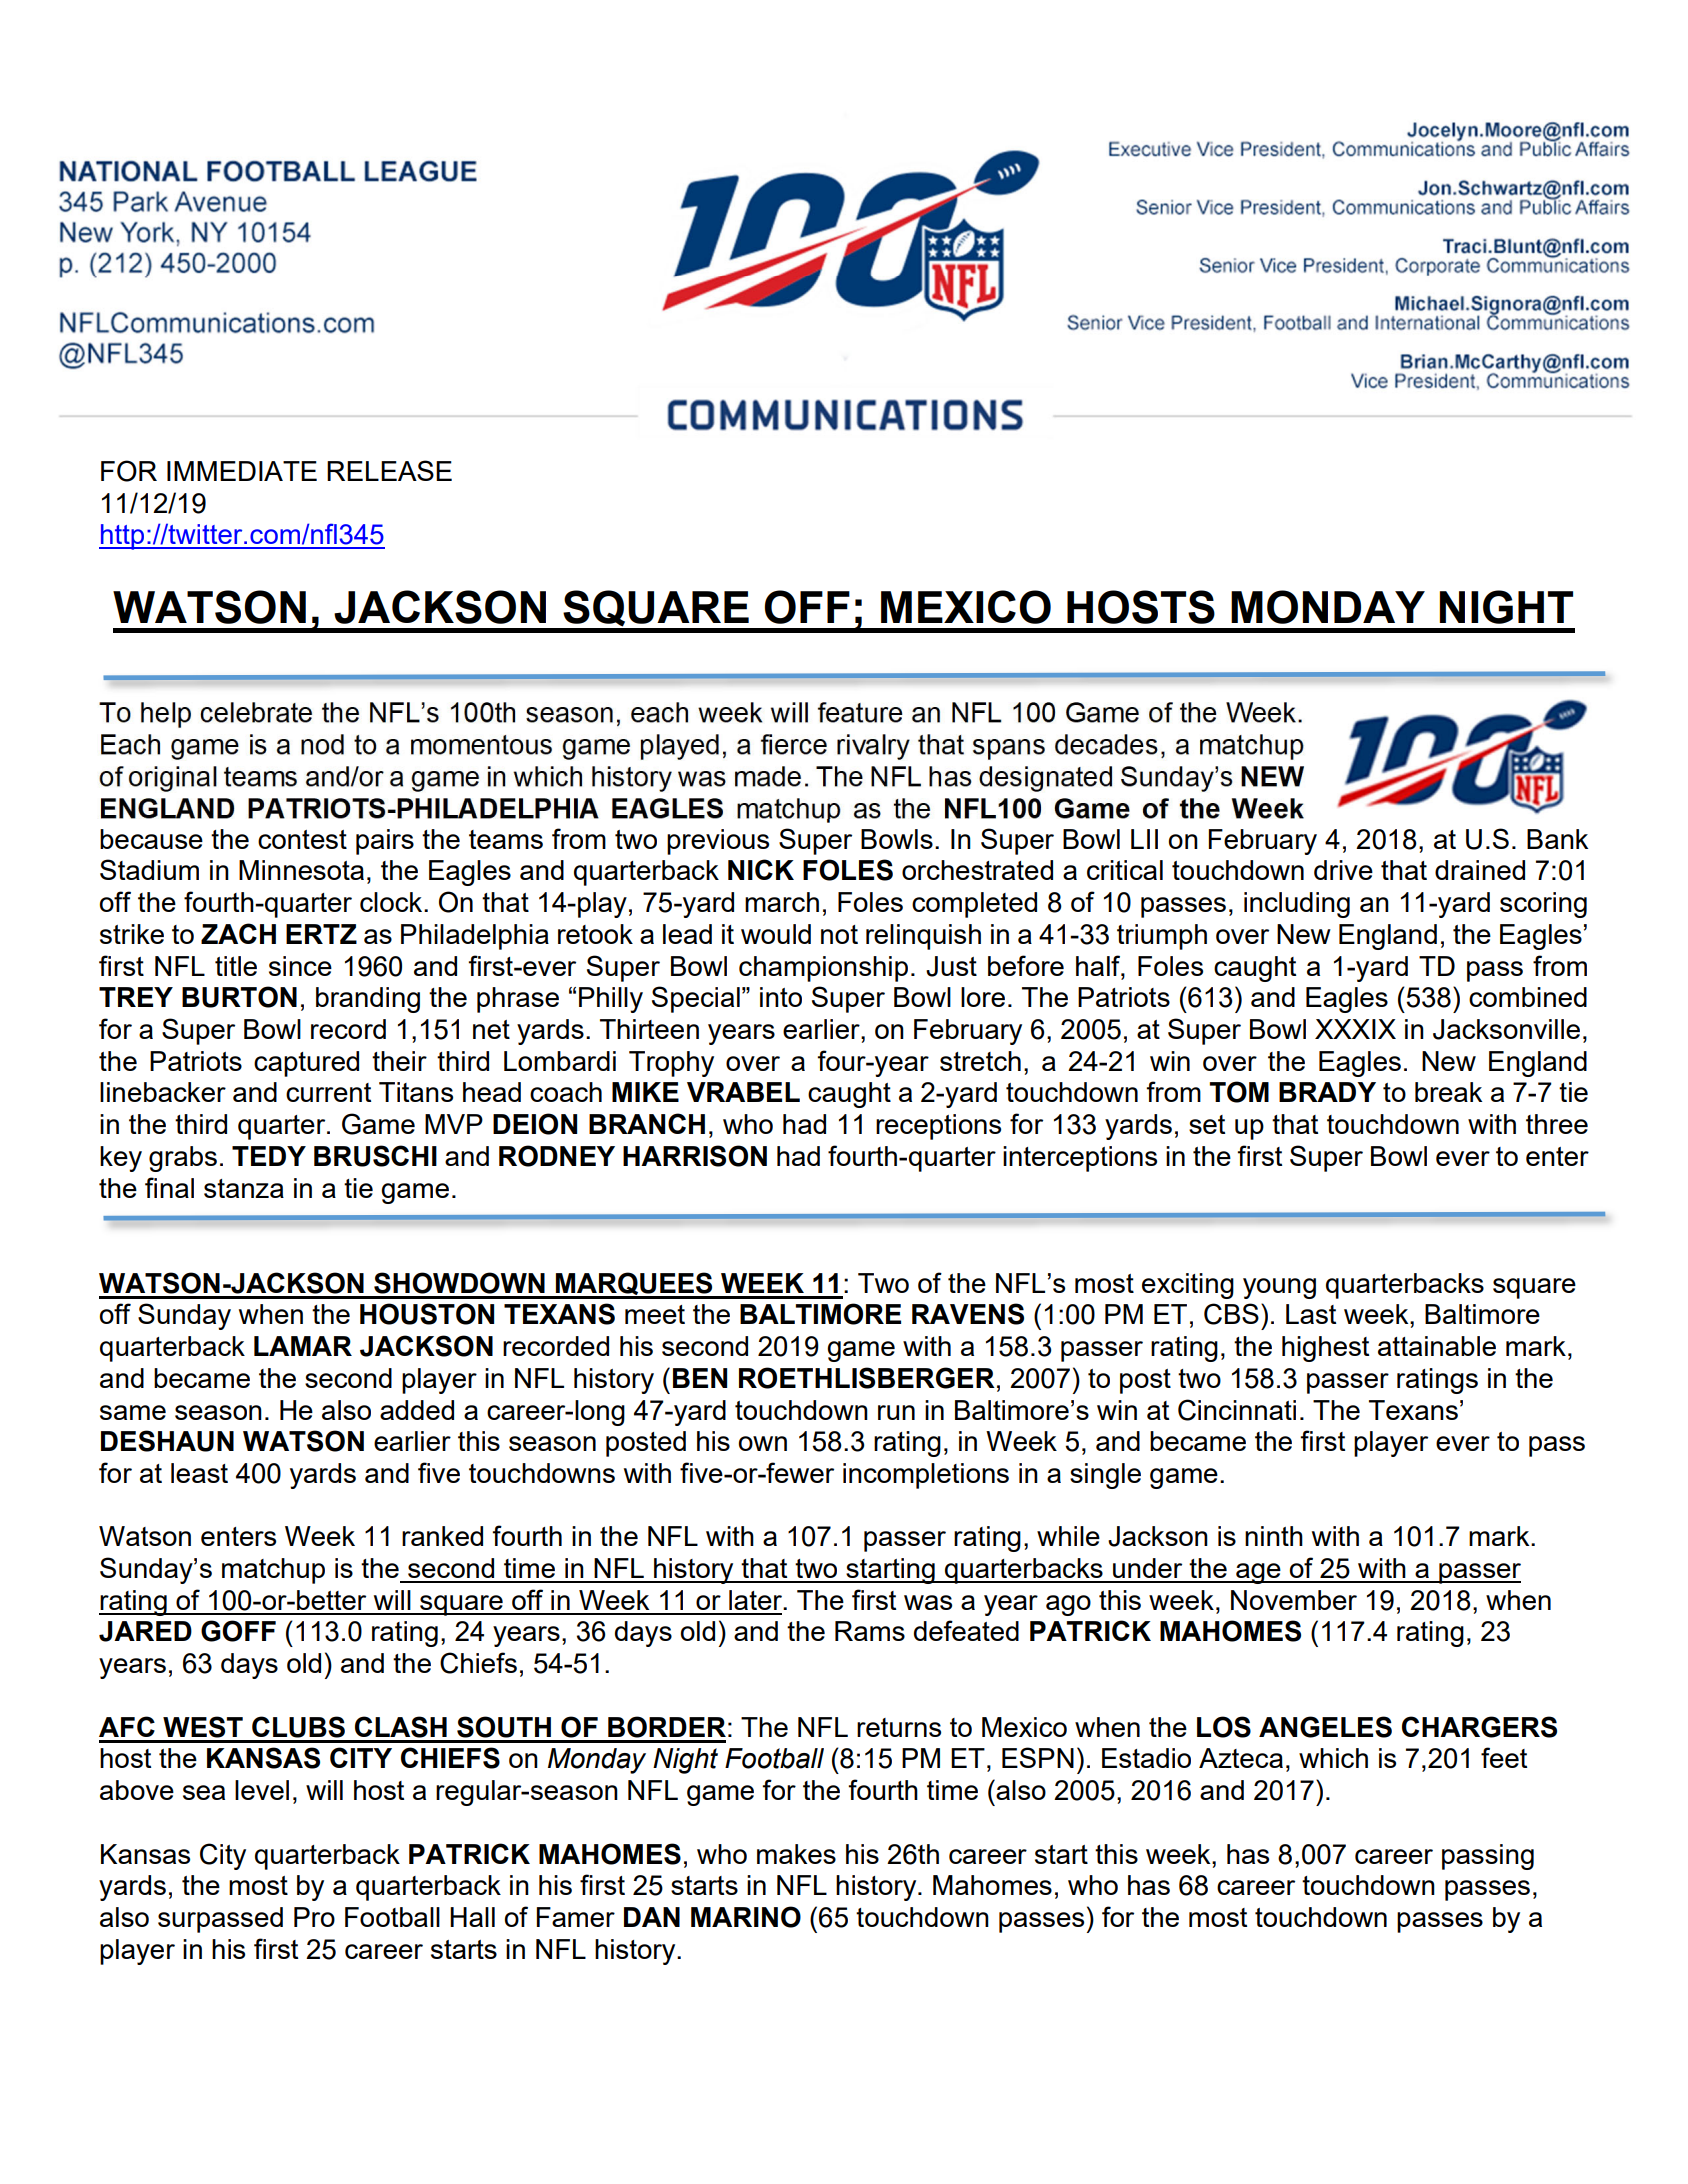 The image size is (1688, 2184). What do you see at coordinates (896, 1412) in the screenshot?
I see `run` at bounding box center [896, 1412].
